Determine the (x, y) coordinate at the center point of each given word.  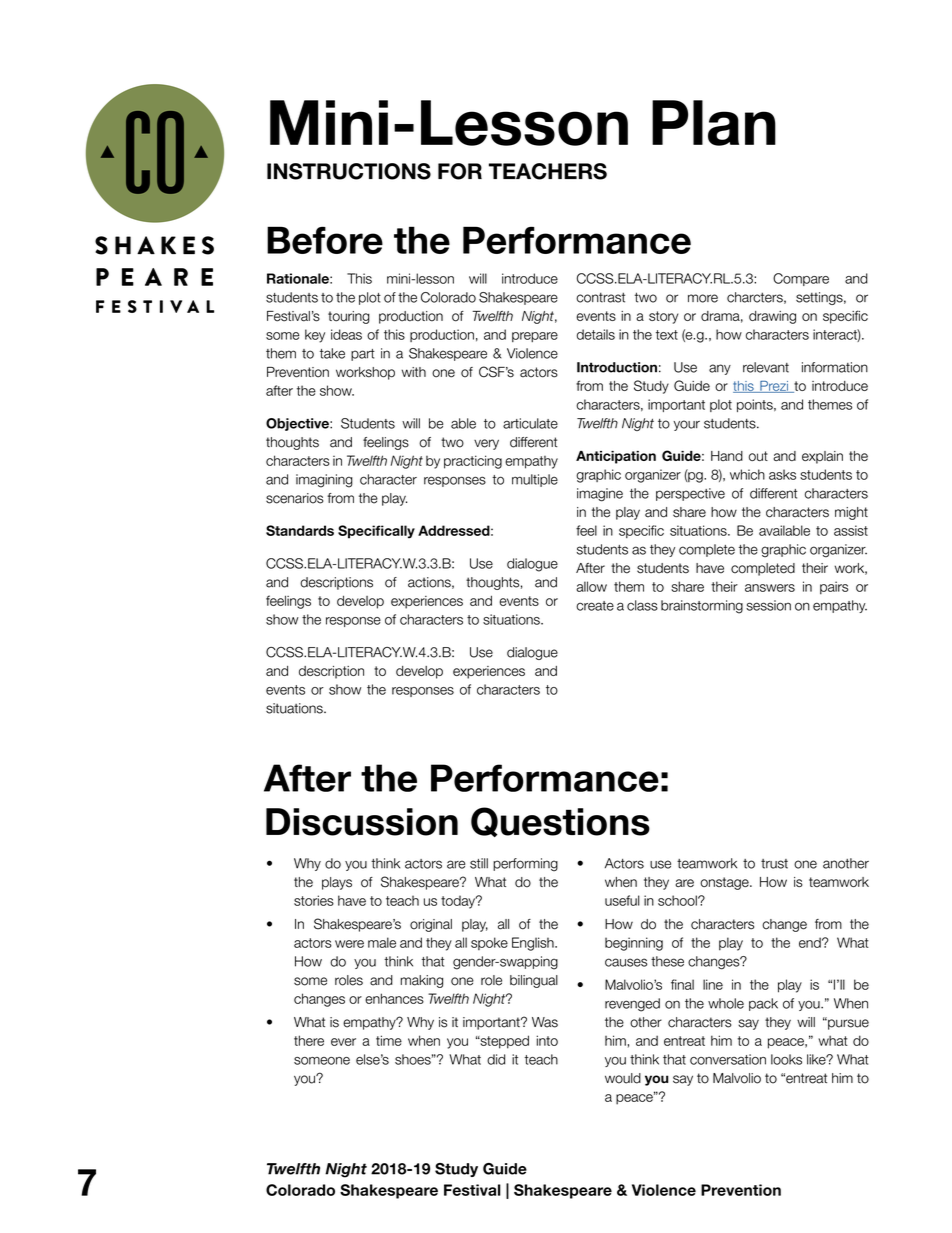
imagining (324, 481)
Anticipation (616, 457)
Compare (801, 279)
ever (343, 1042)
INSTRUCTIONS (349, 171)
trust (774, 864)
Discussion (362, 822)
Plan (714, 123)
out (758, 456)
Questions (560, 822)
